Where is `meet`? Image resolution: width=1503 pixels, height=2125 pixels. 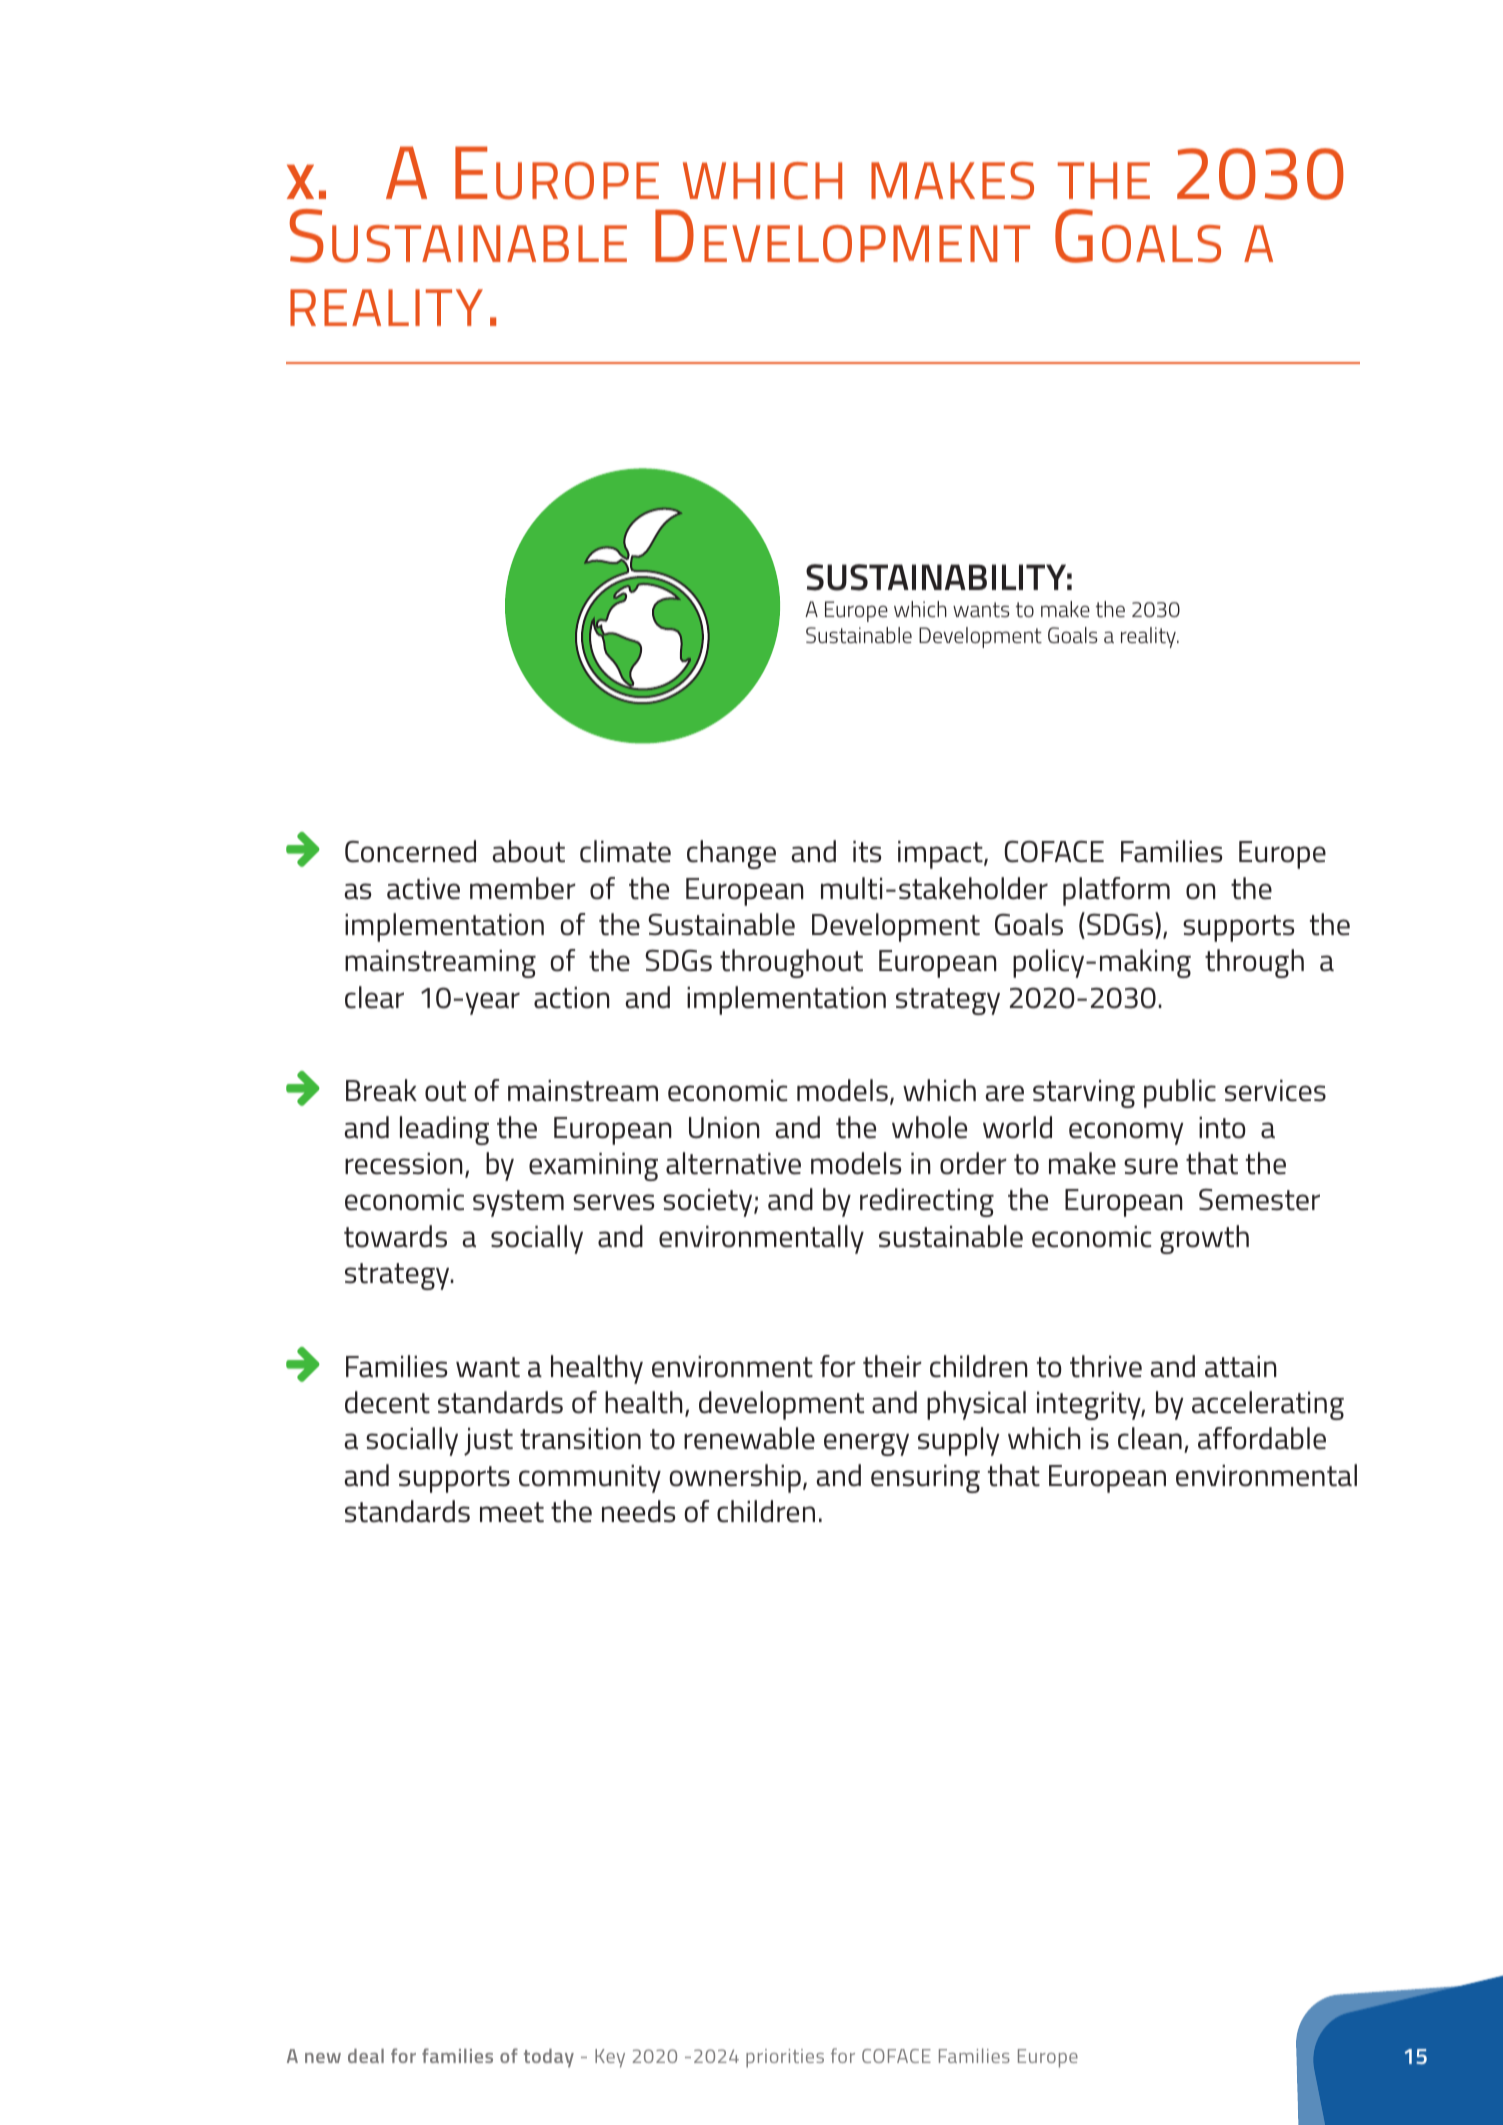
meet is located at coordinates (512, 1512).
